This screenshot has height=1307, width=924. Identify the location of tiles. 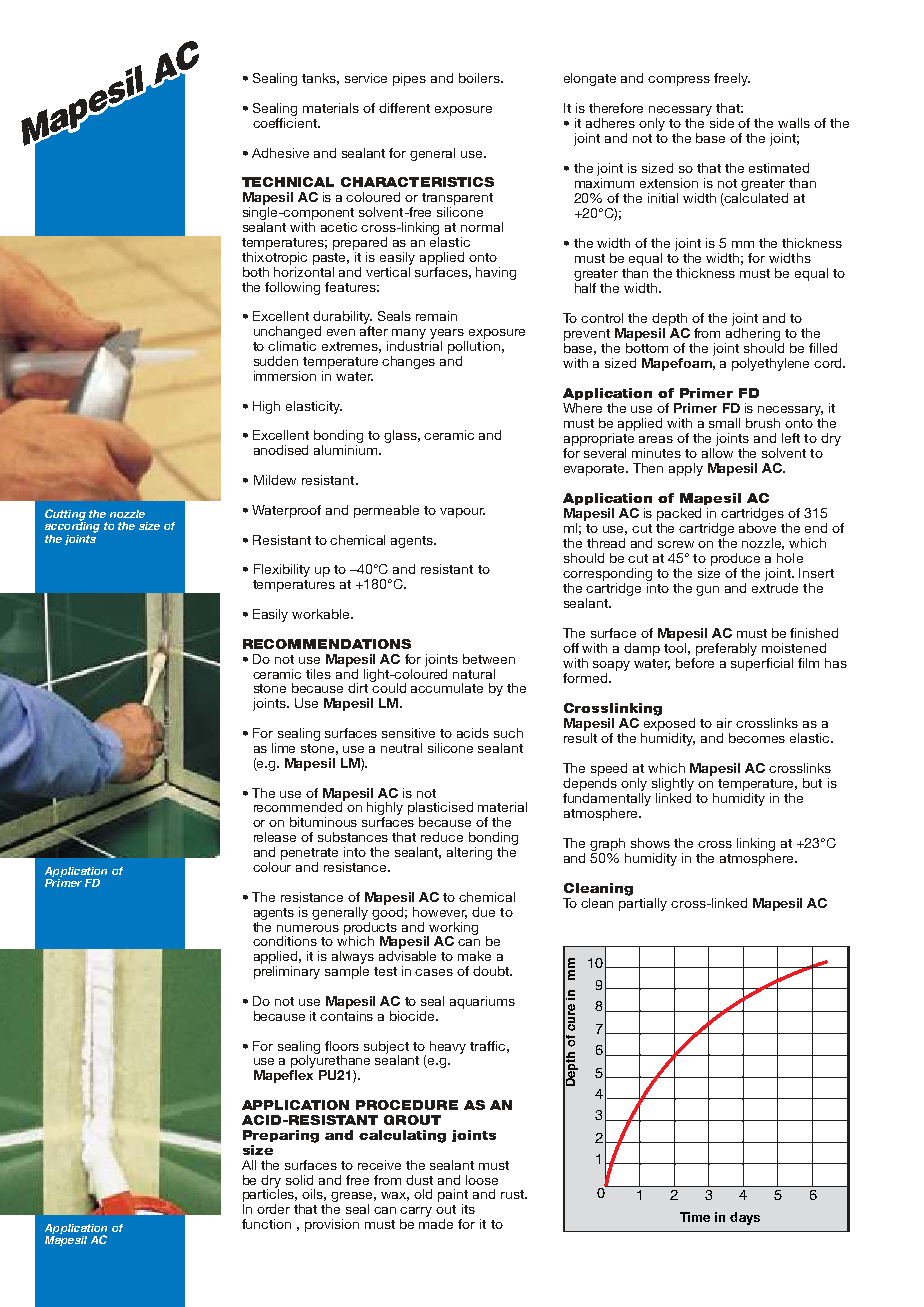
(318, 674).
